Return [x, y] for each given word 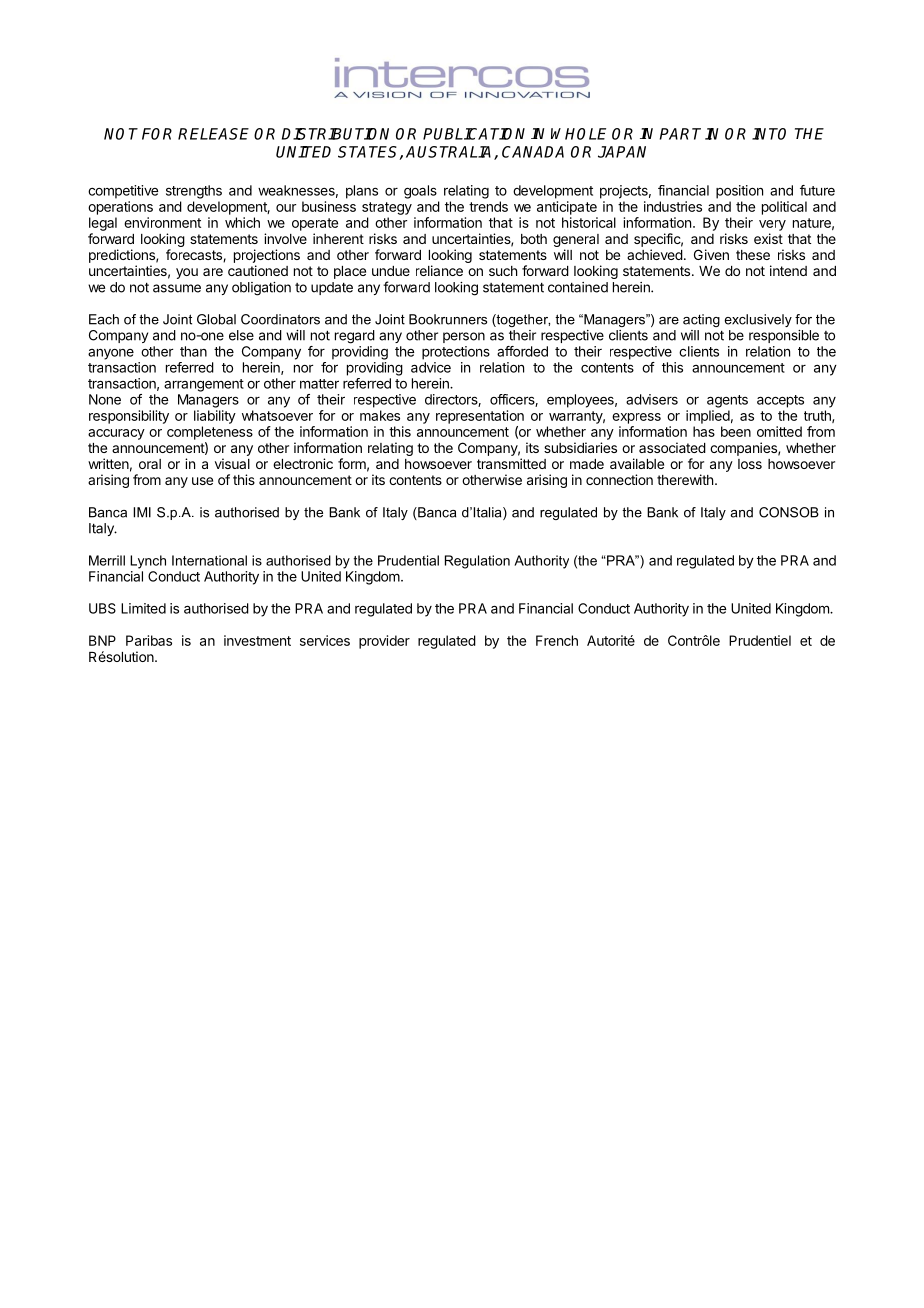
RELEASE [213, 134]
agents [727, 401]
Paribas [149, 640]
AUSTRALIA [450, 153]
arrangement [204, 385]
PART [680, 134]
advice [431, 367]
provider [384, 642]
